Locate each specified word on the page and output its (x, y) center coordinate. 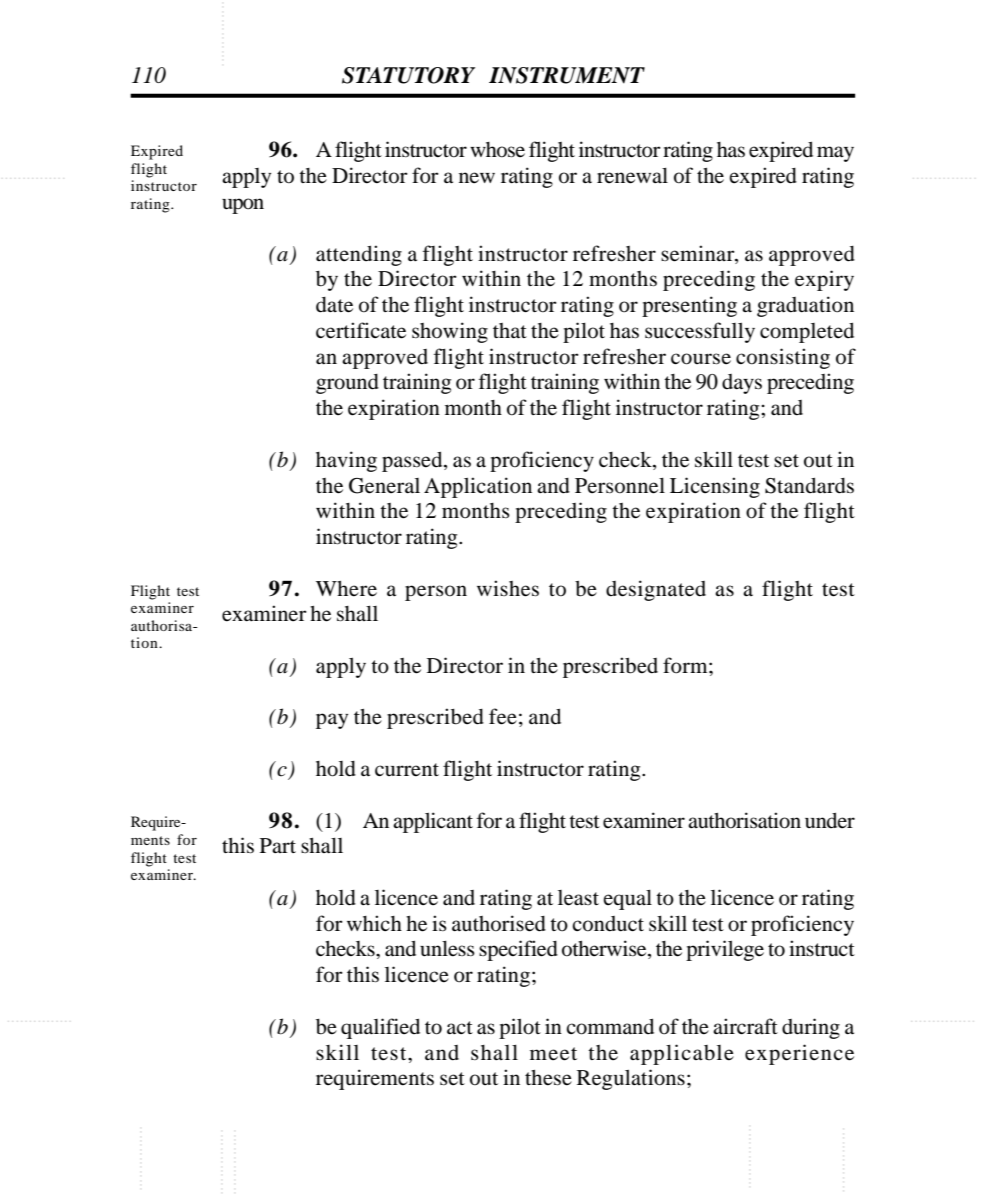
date (334, 305)
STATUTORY (408, 75)
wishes (508, 588)
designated (656, 590)
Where (346, 589)
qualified (380, 1028)
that (510, 330)
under (830, 820)
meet (553, 1054)
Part (278, 845)
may (835, 154)
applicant (433, 822)
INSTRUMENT (567, 75)
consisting (783, 358)
